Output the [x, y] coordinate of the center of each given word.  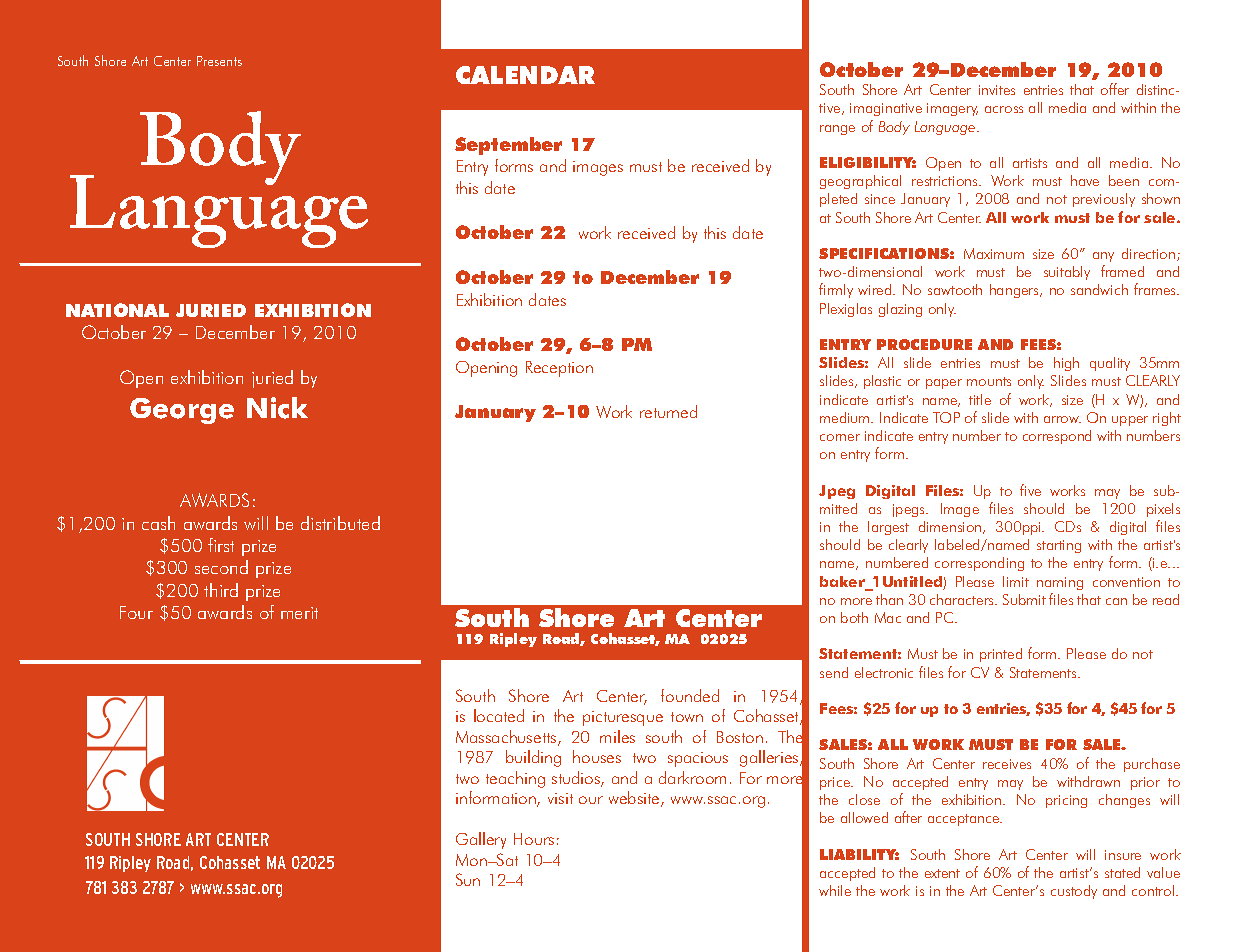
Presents [219, 61]
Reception [559, 369]
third [221, 590]
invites [997, 90]
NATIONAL [117, 310]
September [508, 146]
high [1066, 364]
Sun [468, 879]
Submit [1024, 599]
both [854, 617]
